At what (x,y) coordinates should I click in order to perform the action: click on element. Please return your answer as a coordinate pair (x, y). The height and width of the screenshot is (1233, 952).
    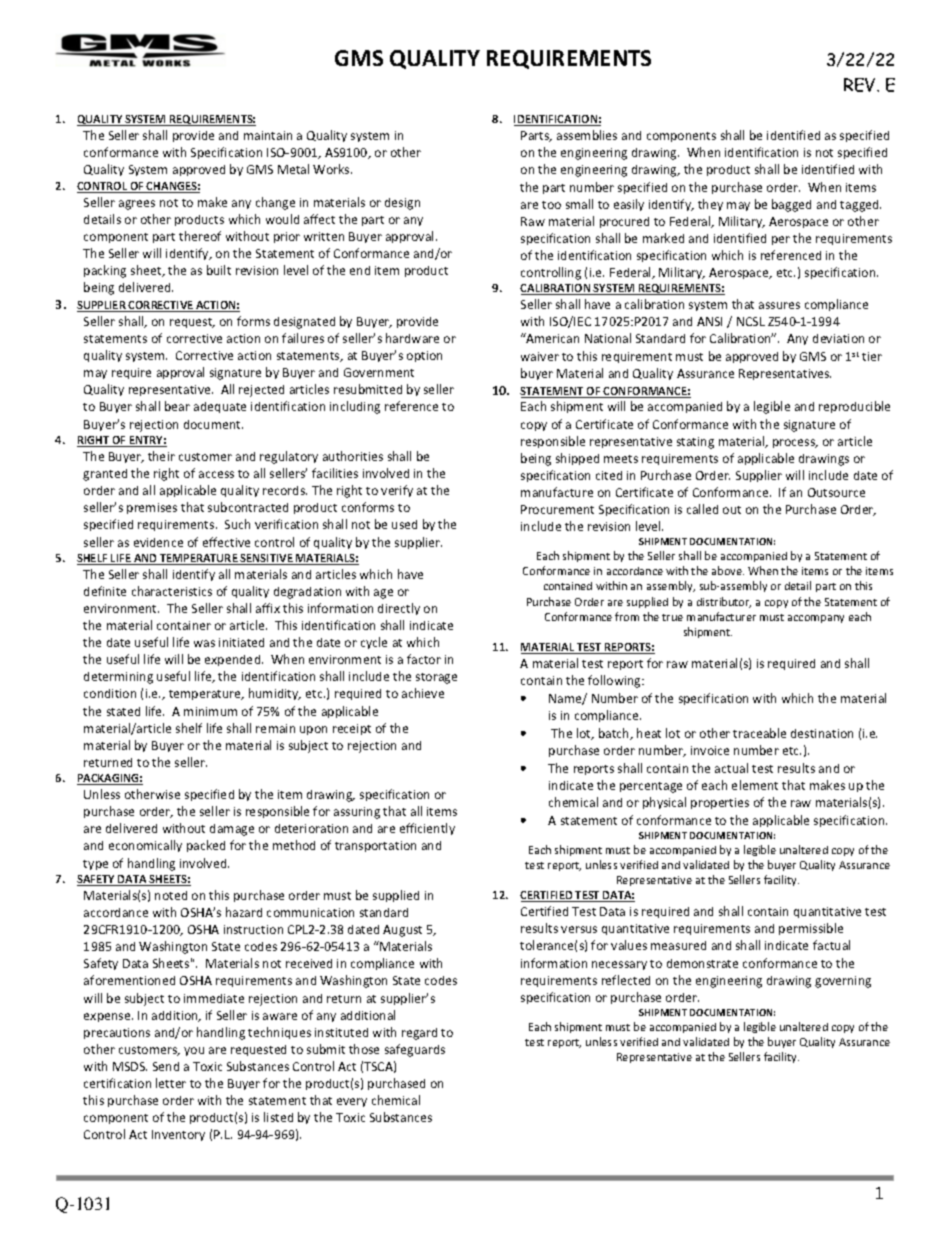
    Looking at the image, I should click on (755, 785).
